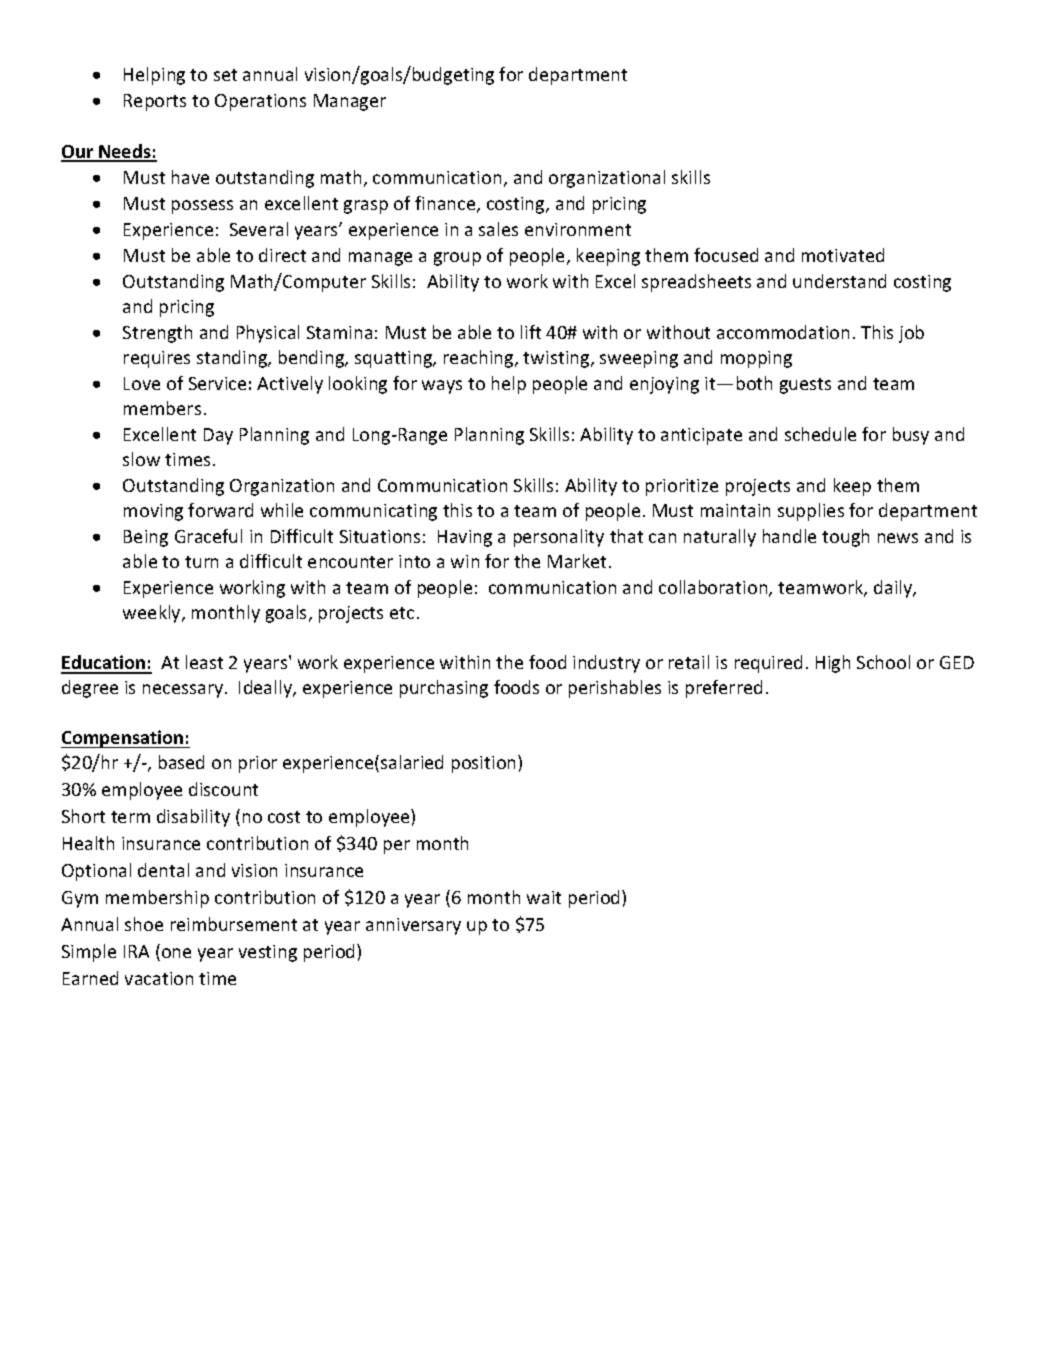  What do you see at coordinates (176, 953) in the image?
I see `one` at bounding box center [176, 953].
